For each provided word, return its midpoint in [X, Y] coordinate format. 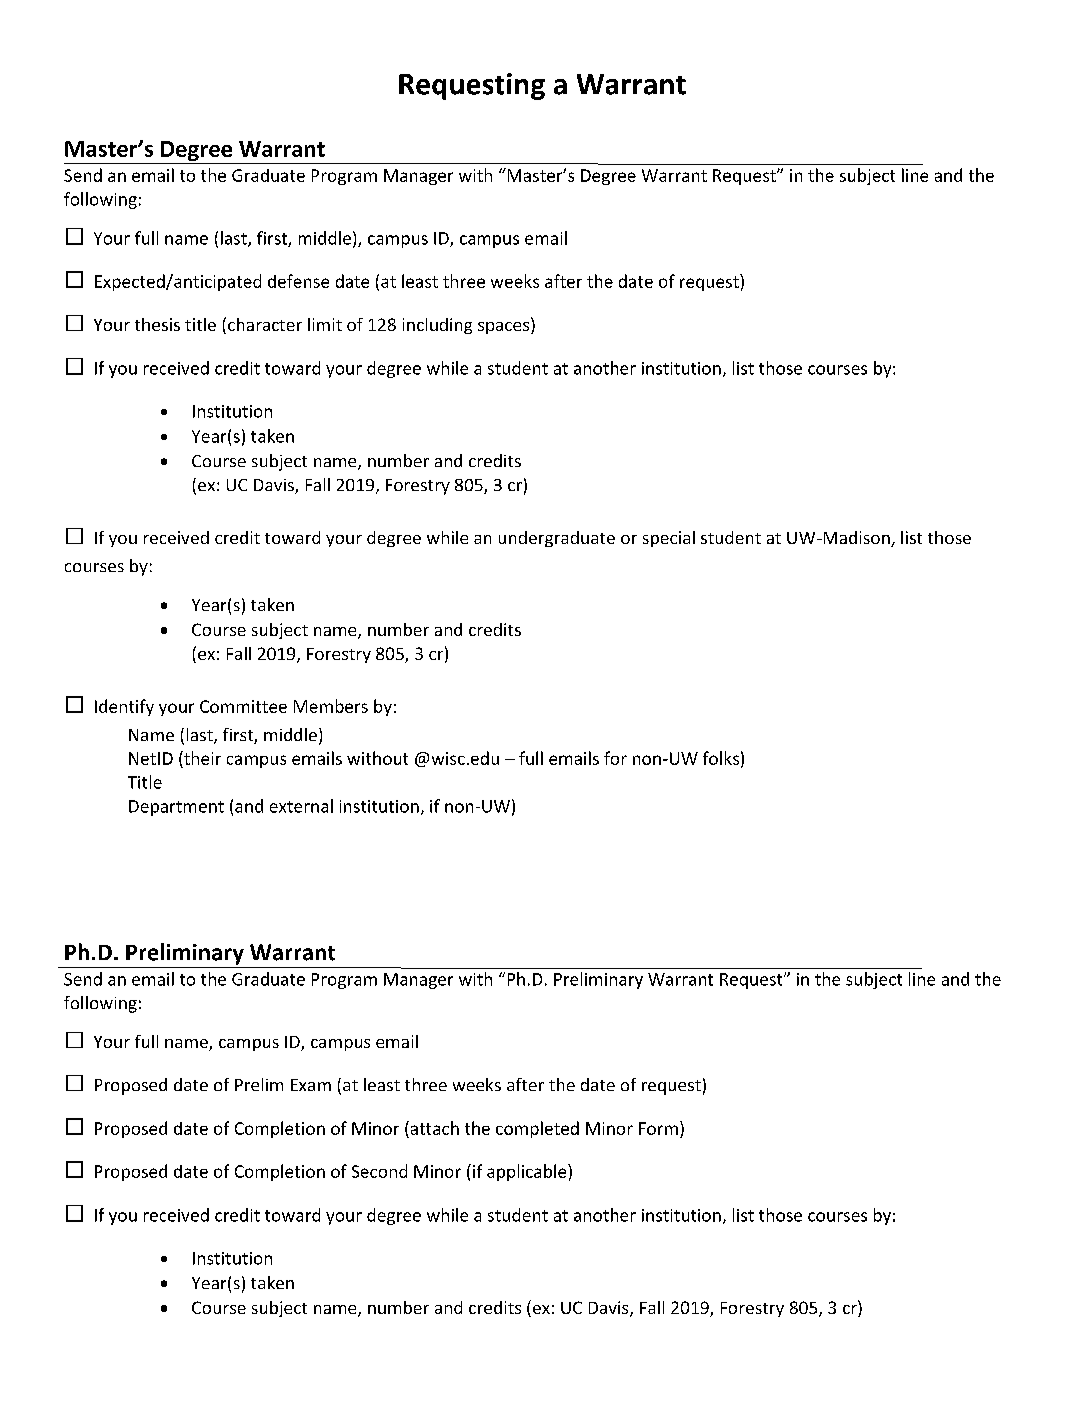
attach [433, 1128]
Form [658, 1128]
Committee [243, 706]
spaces [505, 328]
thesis [157, 324]
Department [176, 808]
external [301, 806]
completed [537, 1129]
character [265, 324]
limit [325, 324]
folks [721, 758]
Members [331, 706]
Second [379, 1171]
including [437, 326]
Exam [311, 1085]
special [669, 539]
